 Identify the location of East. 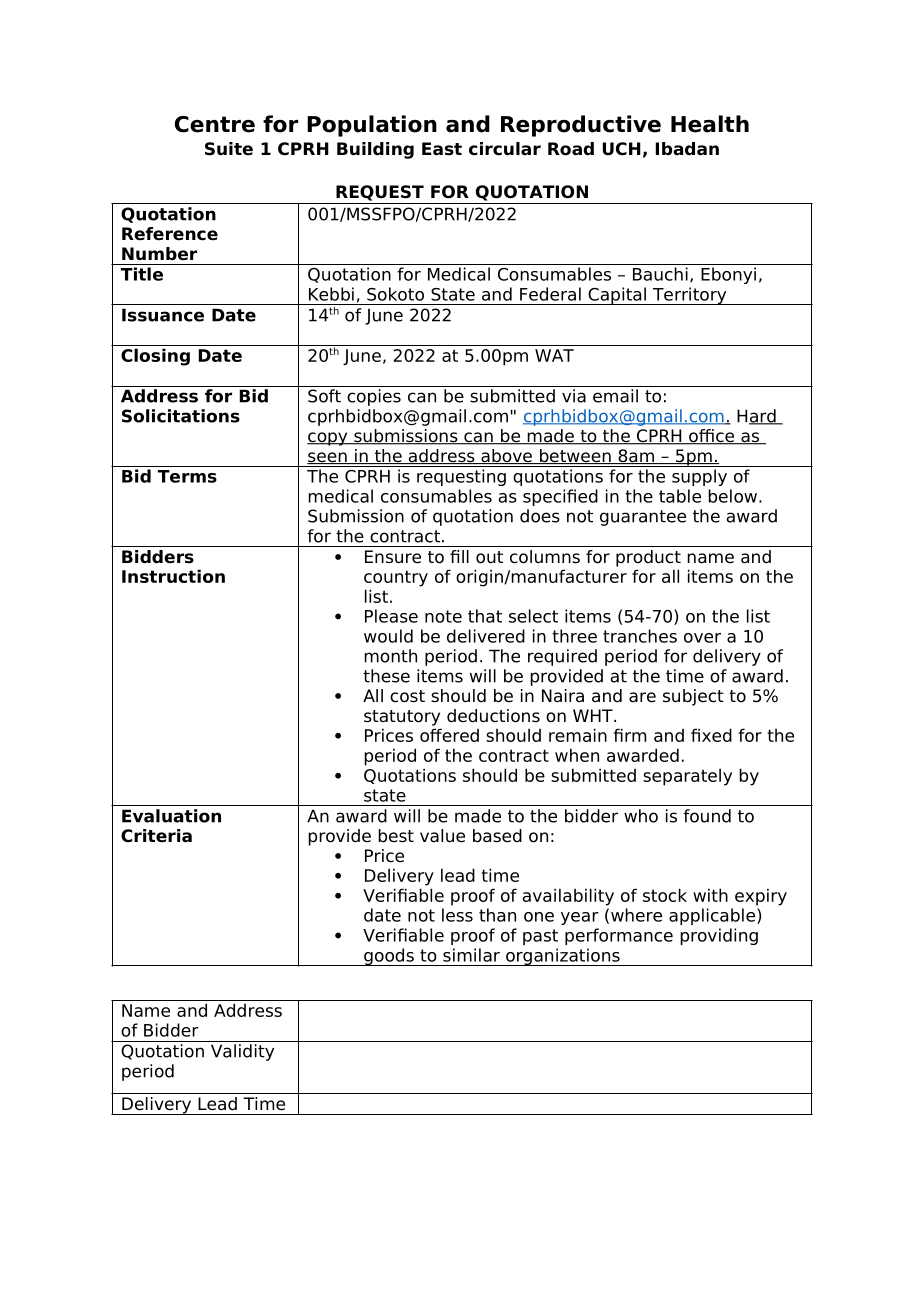
(442, 149).
